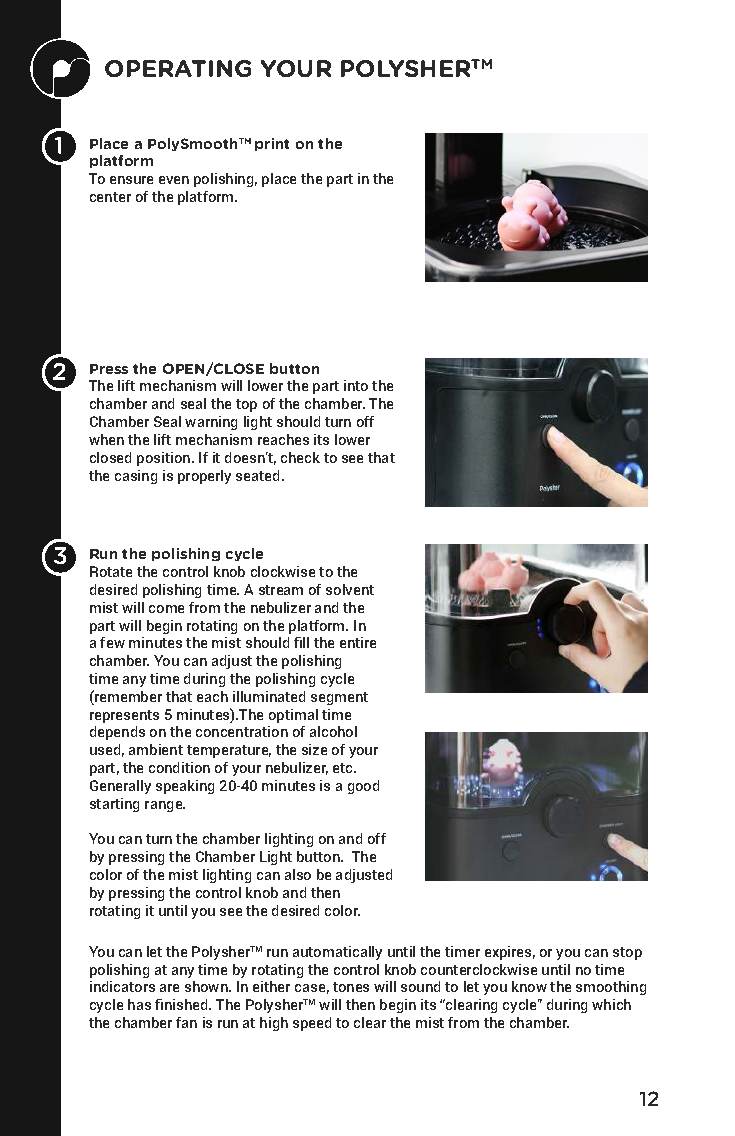 The image size is (735, 1136). Describe the element at coordinates (358, 642) in the screenshot. I see `entire` at that location.
